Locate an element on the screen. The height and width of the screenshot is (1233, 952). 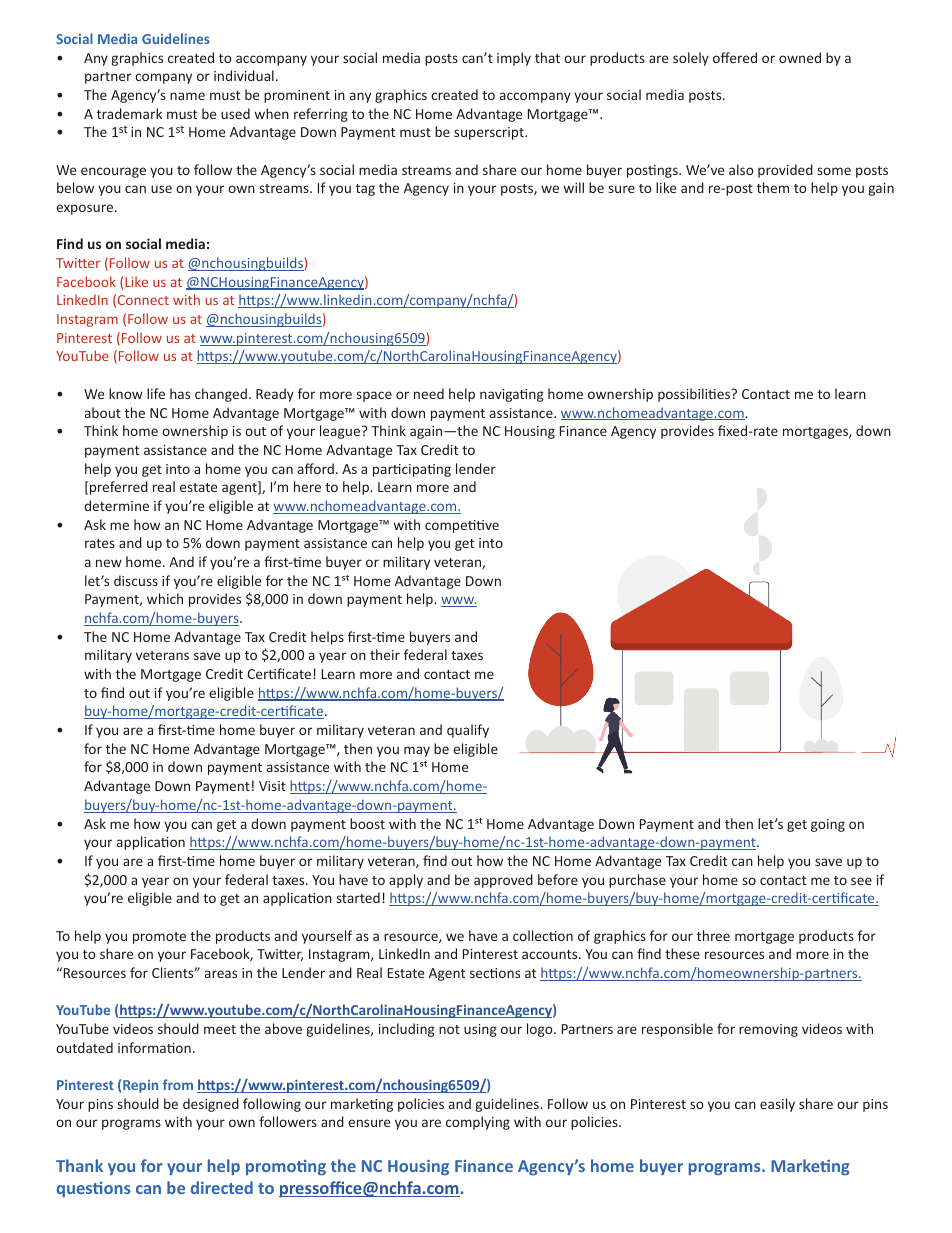
possibilities is located at coordinates (695, 395).
